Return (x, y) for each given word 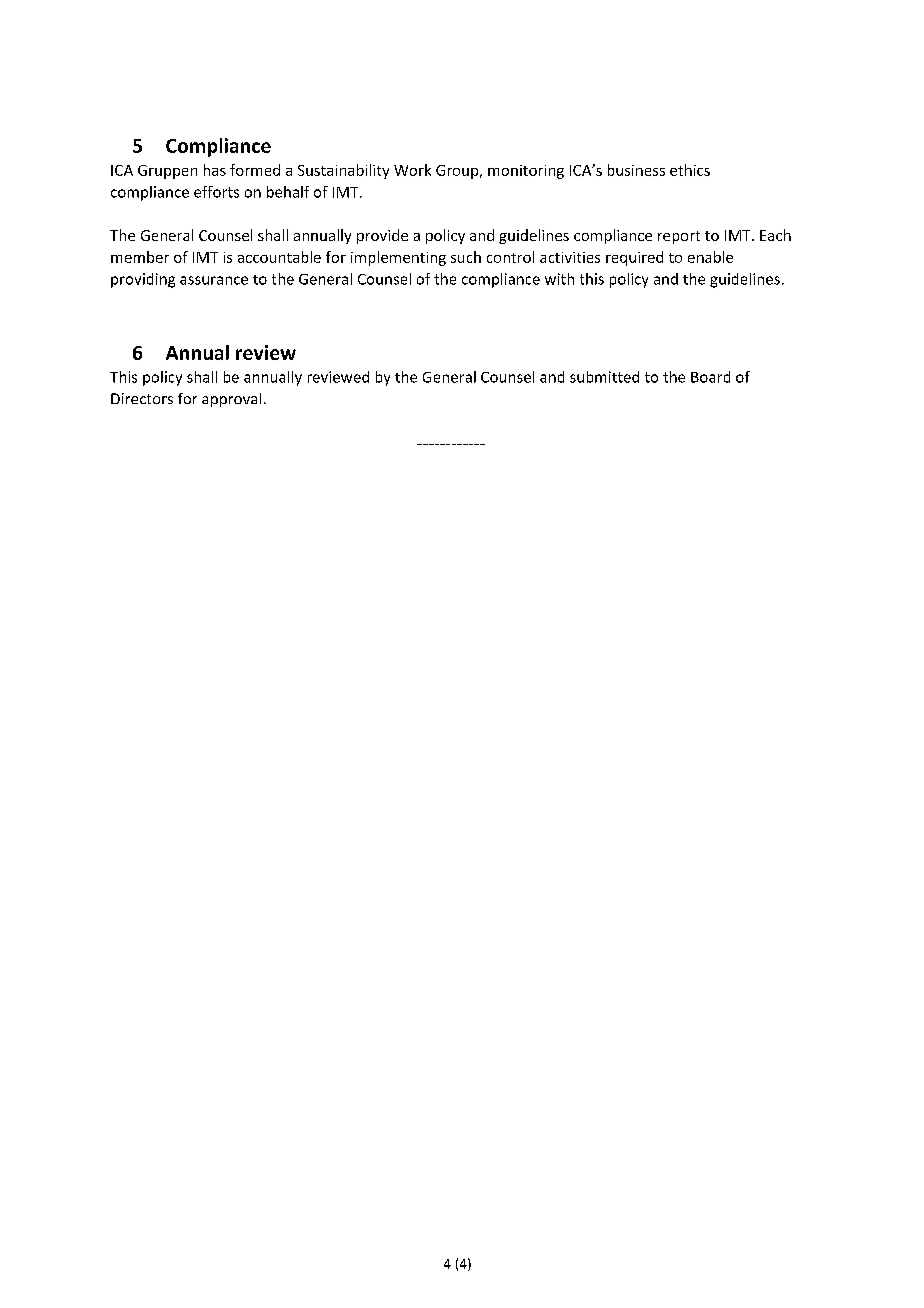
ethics (690, 170)
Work (412, 170)
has (215, 170)
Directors (142, 398)
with (559, 279)
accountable (279, 257)
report (679, 237)
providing (143, 280)
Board (710, 377)
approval (231, 400)
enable (710, 257)
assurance (214, 280)
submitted (604, 377)
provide (382, 236)
